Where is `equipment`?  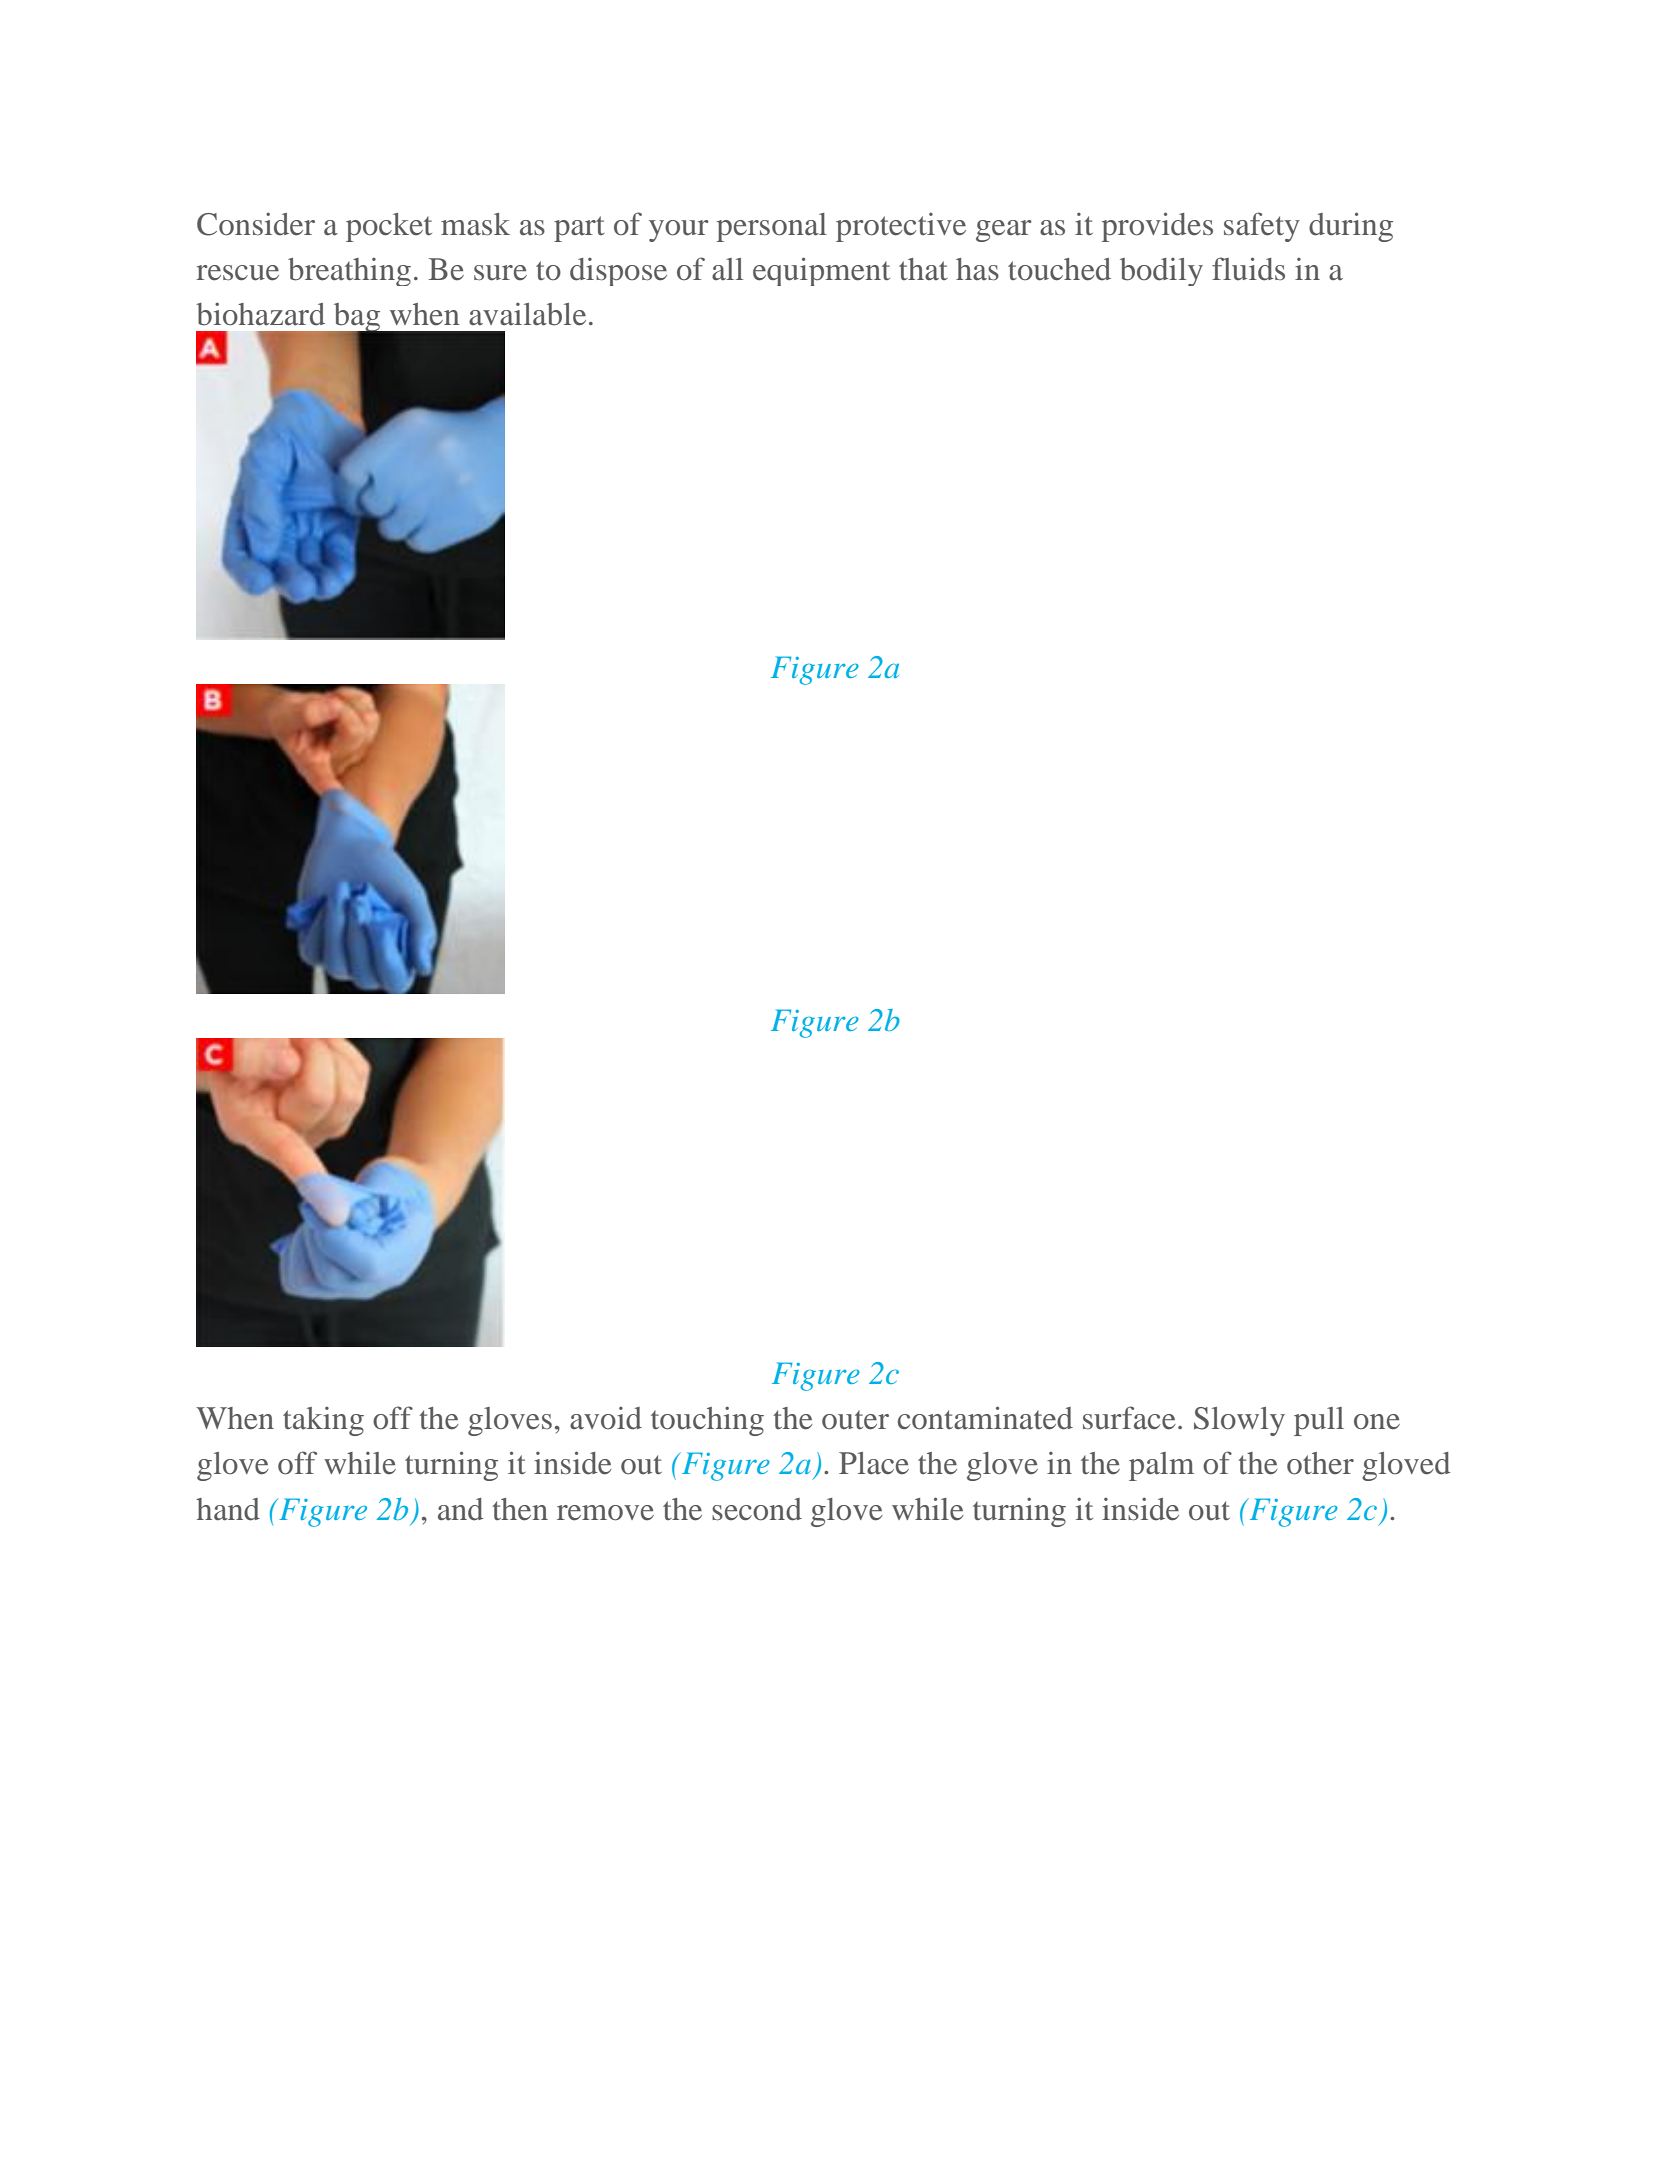
equipment is located at coordinates (821, 271).
